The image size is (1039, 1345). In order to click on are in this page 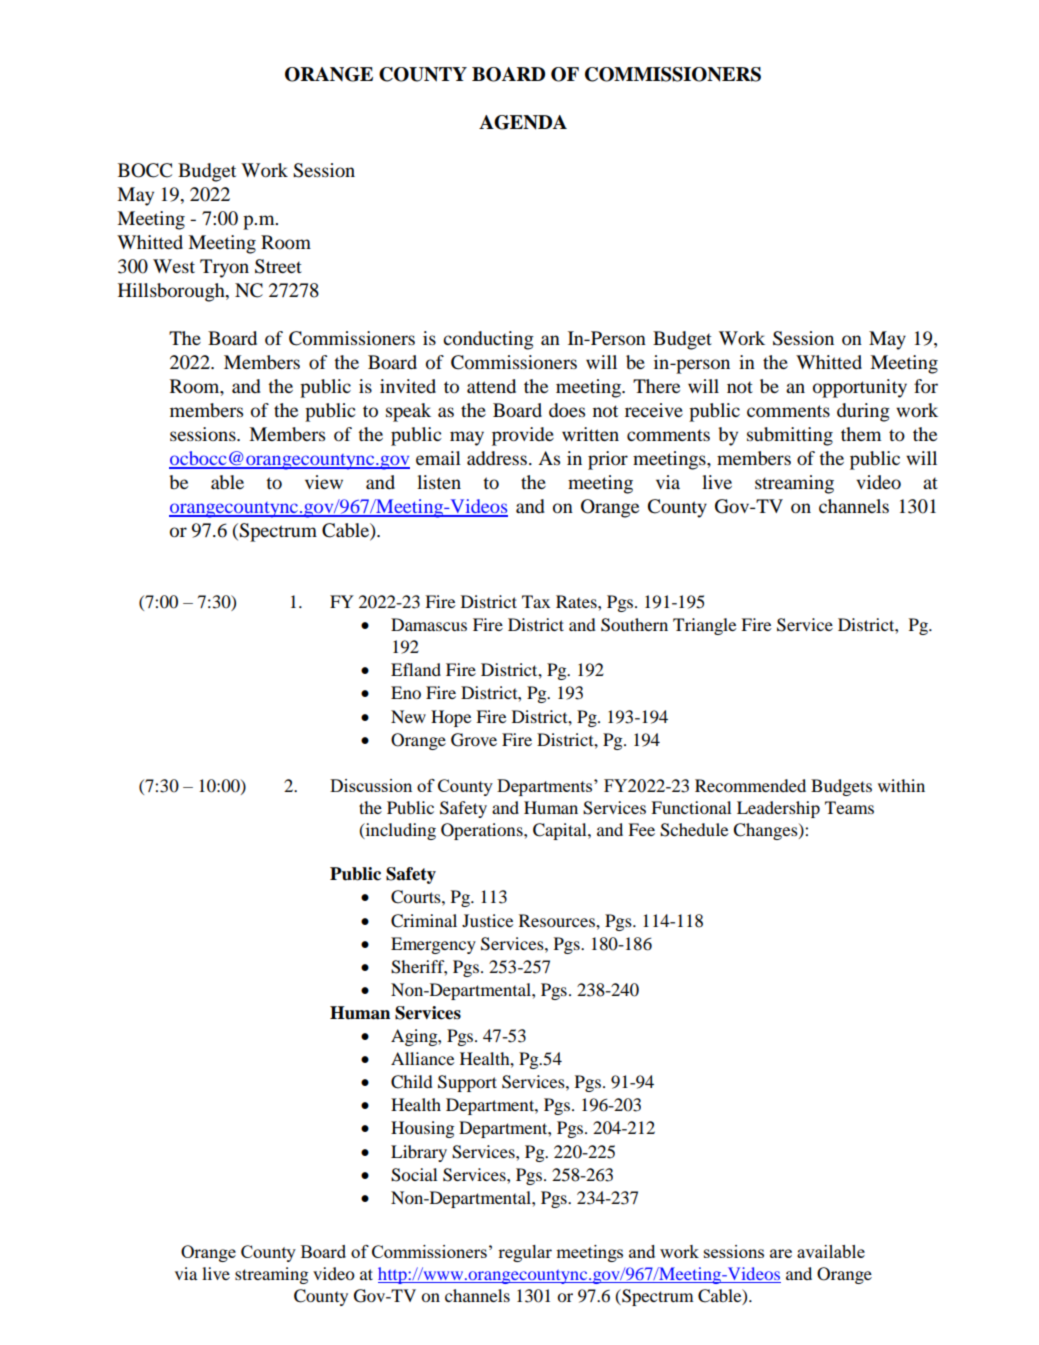, I will do `click(781, 1253)`.
